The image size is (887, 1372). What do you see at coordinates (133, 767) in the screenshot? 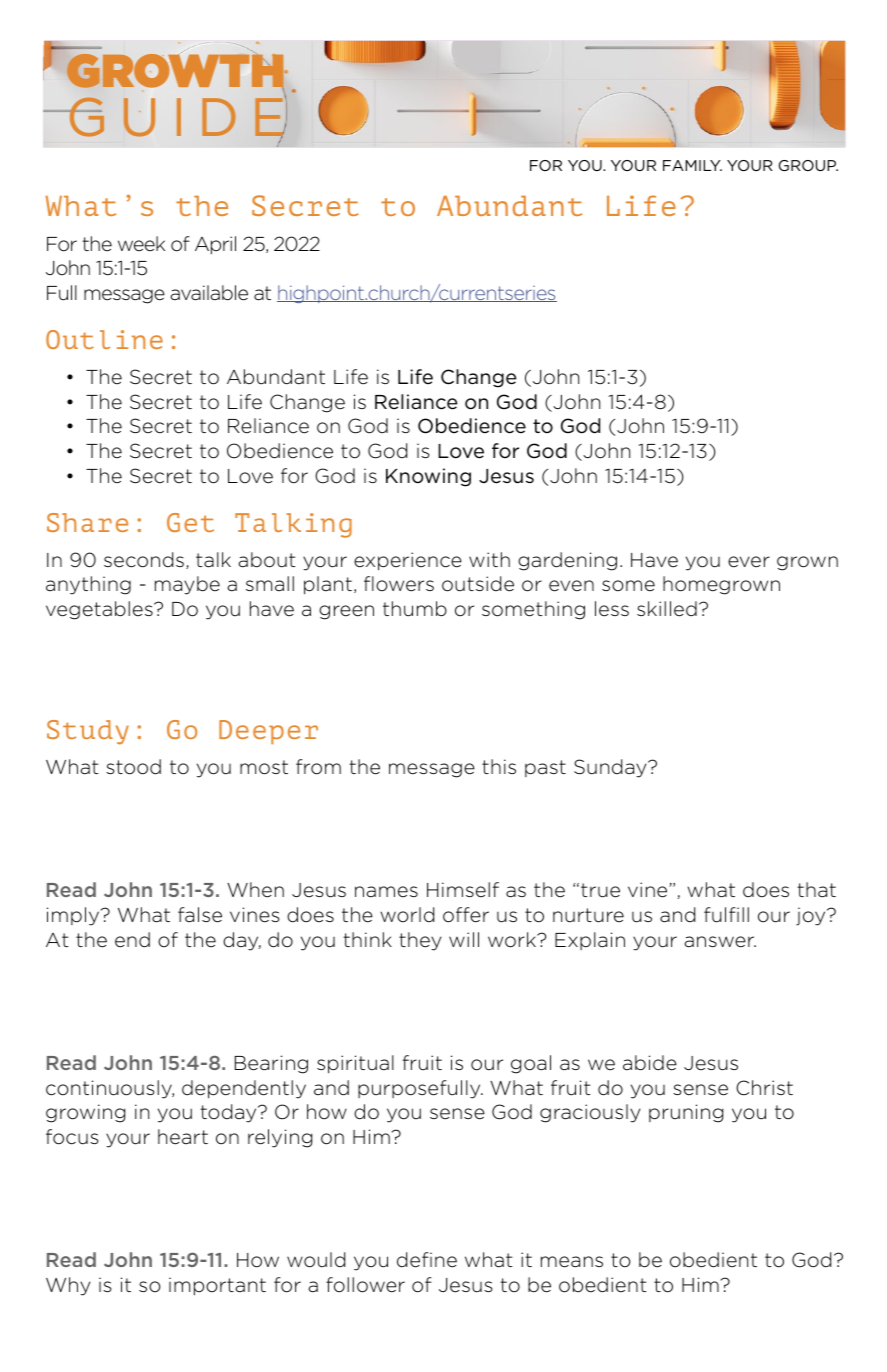
I see `stood` at bounding box center [133, 767].
